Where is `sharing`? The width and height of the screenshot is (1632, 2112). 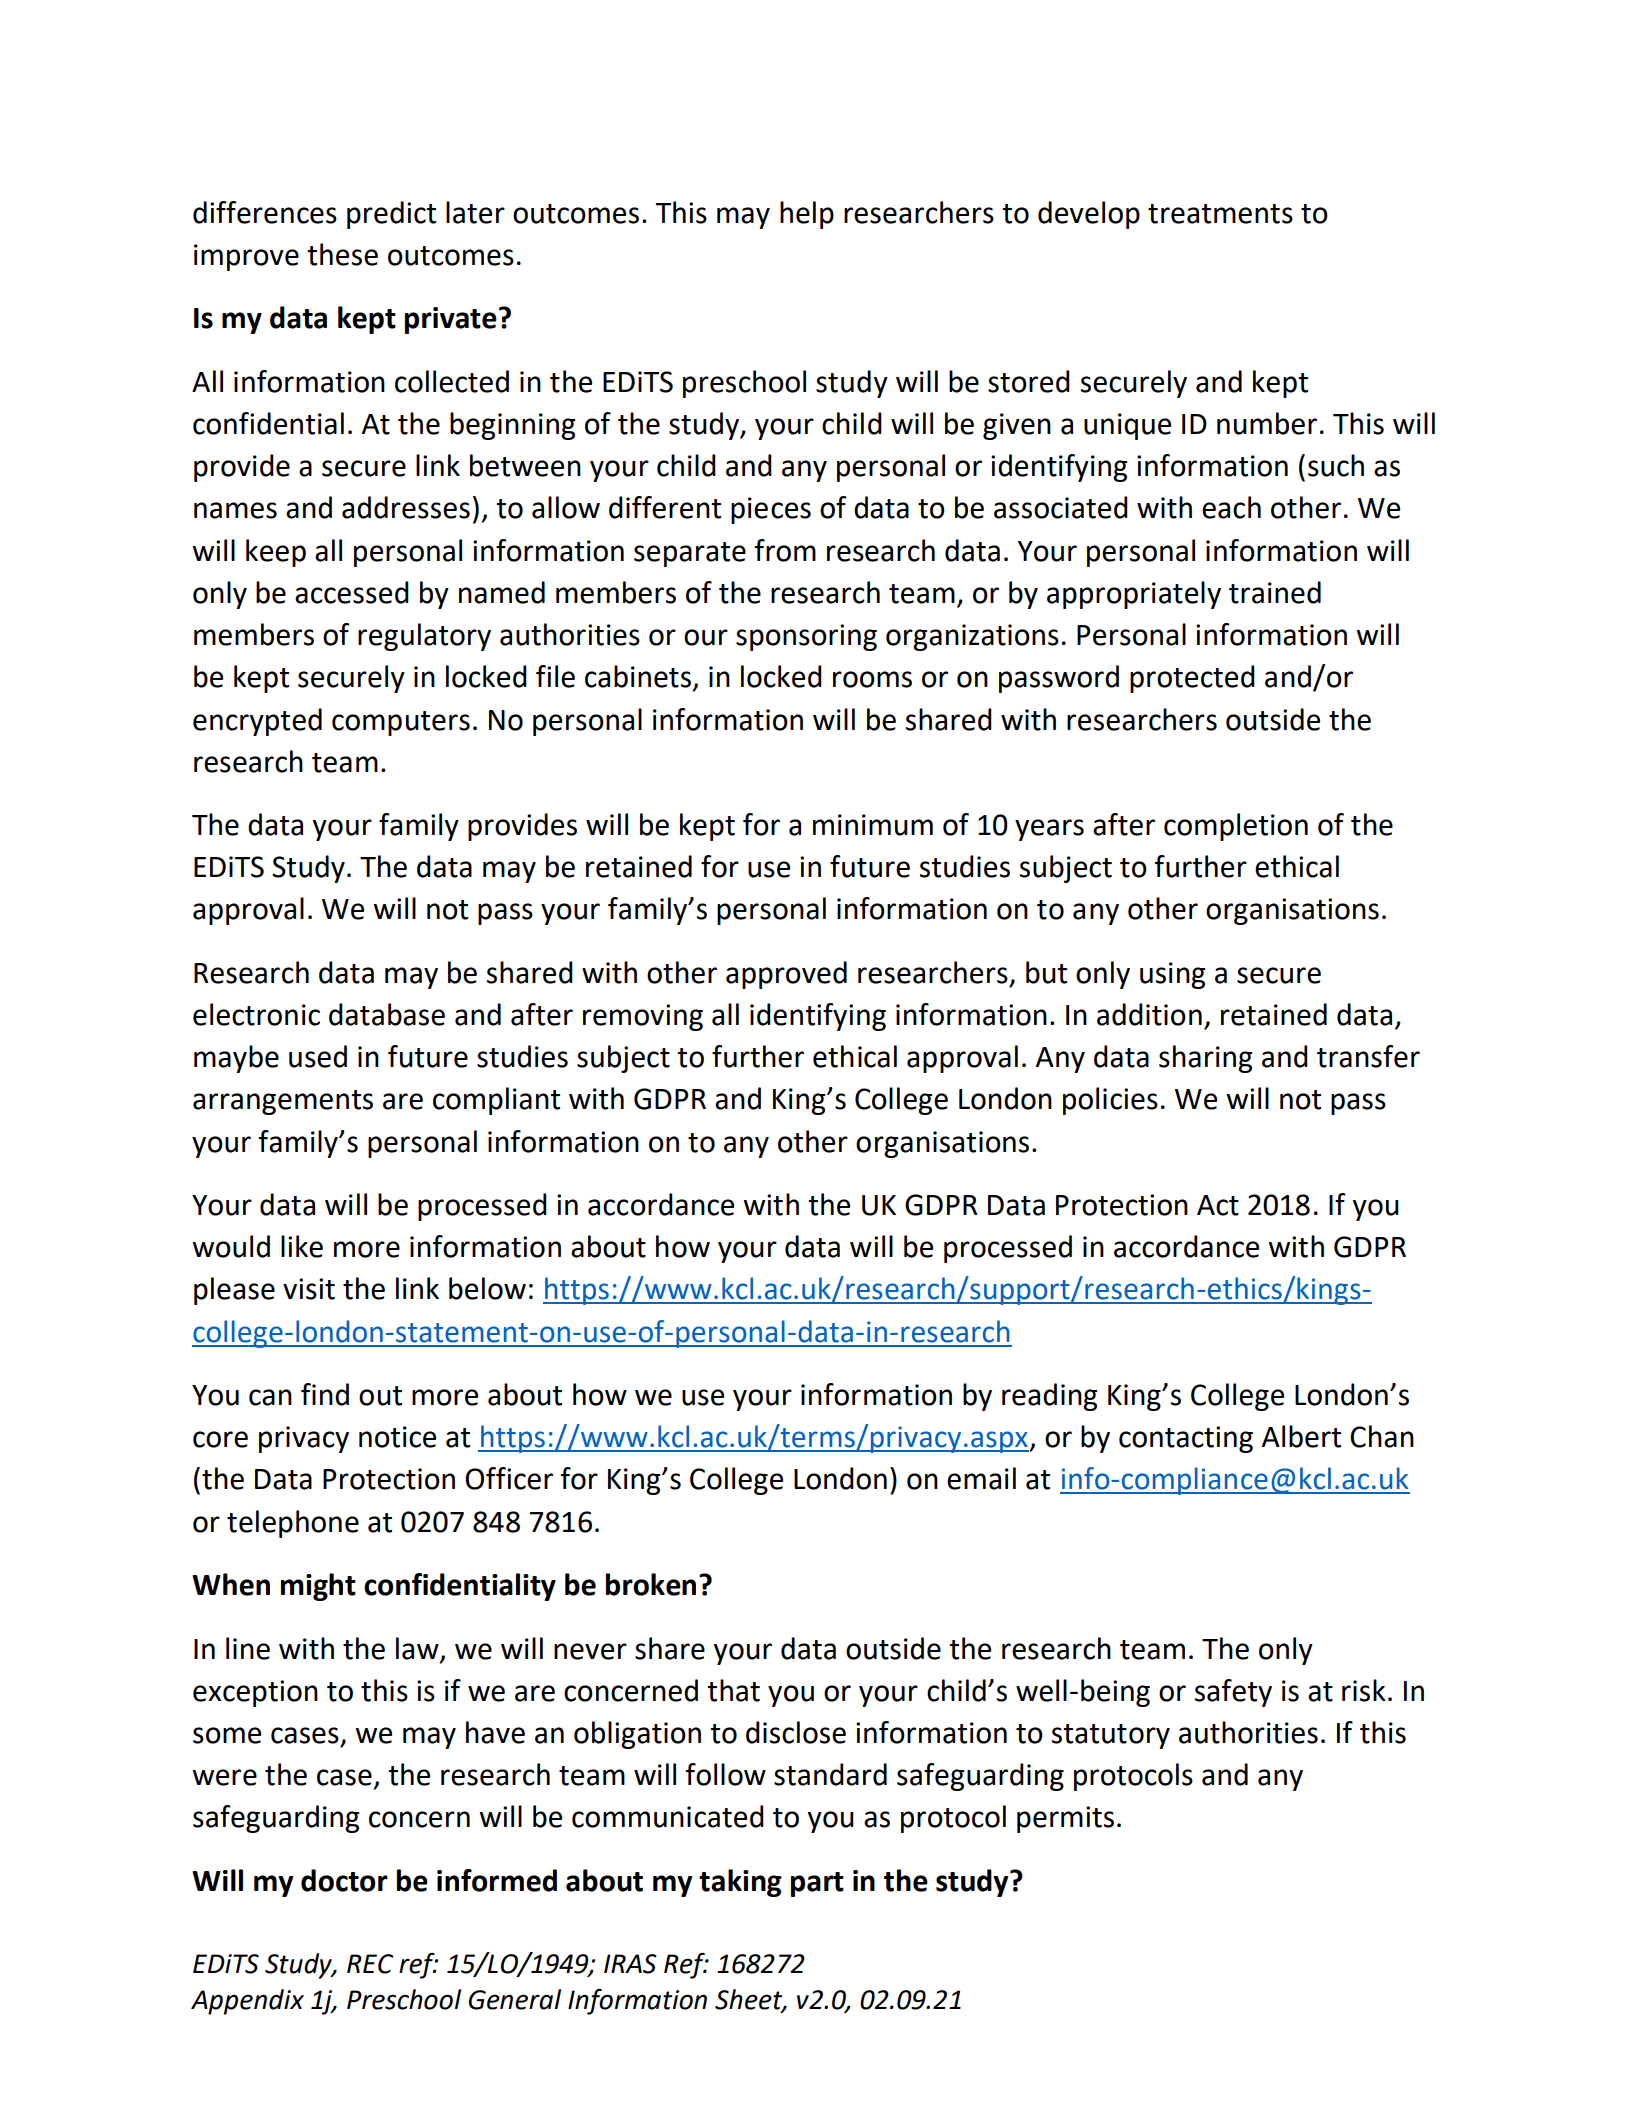 sharing is located at coordinates (1206, 1059).
